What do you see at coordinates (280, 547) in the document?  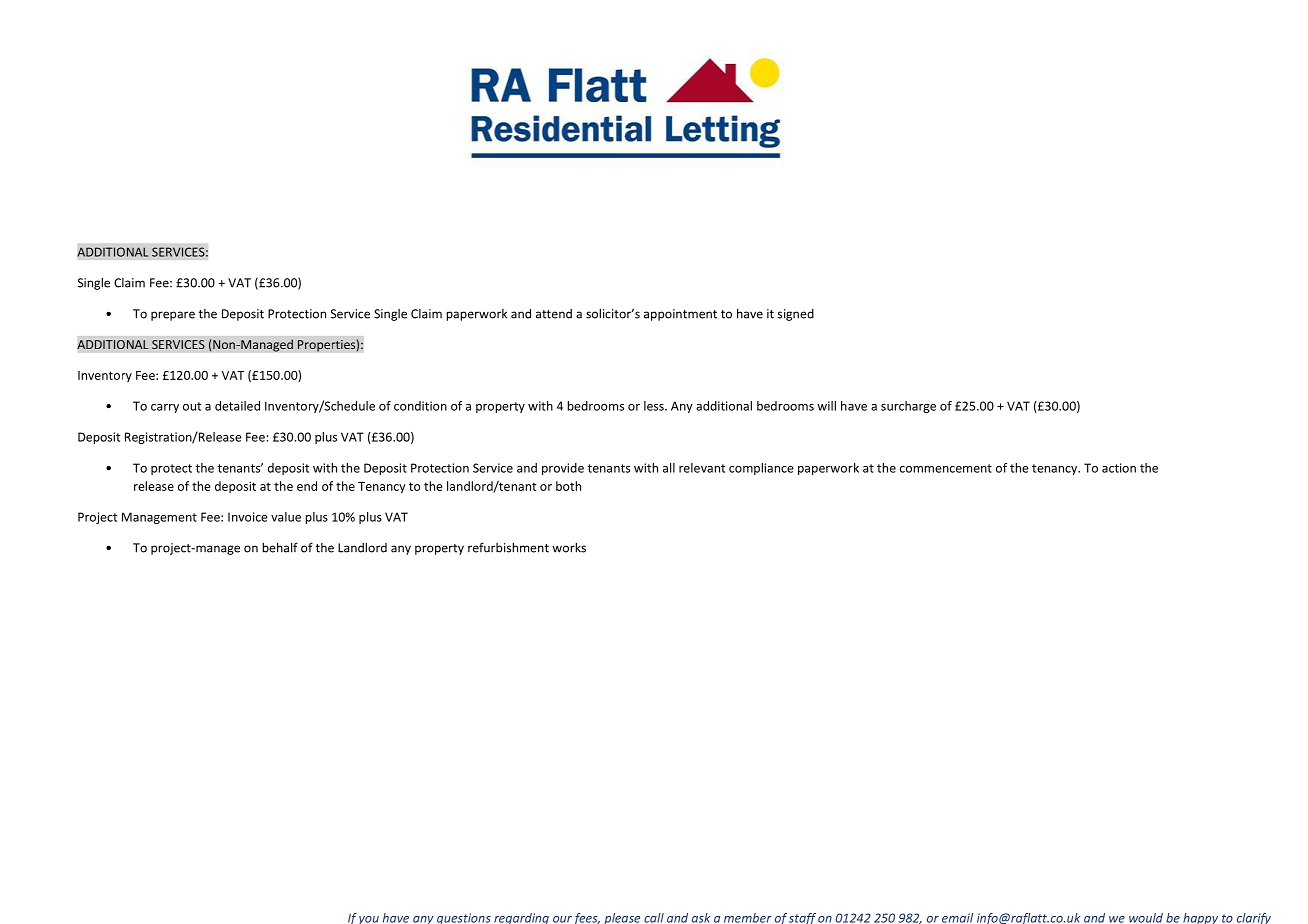 I see `behalf` at bounding box center [280, 547].
